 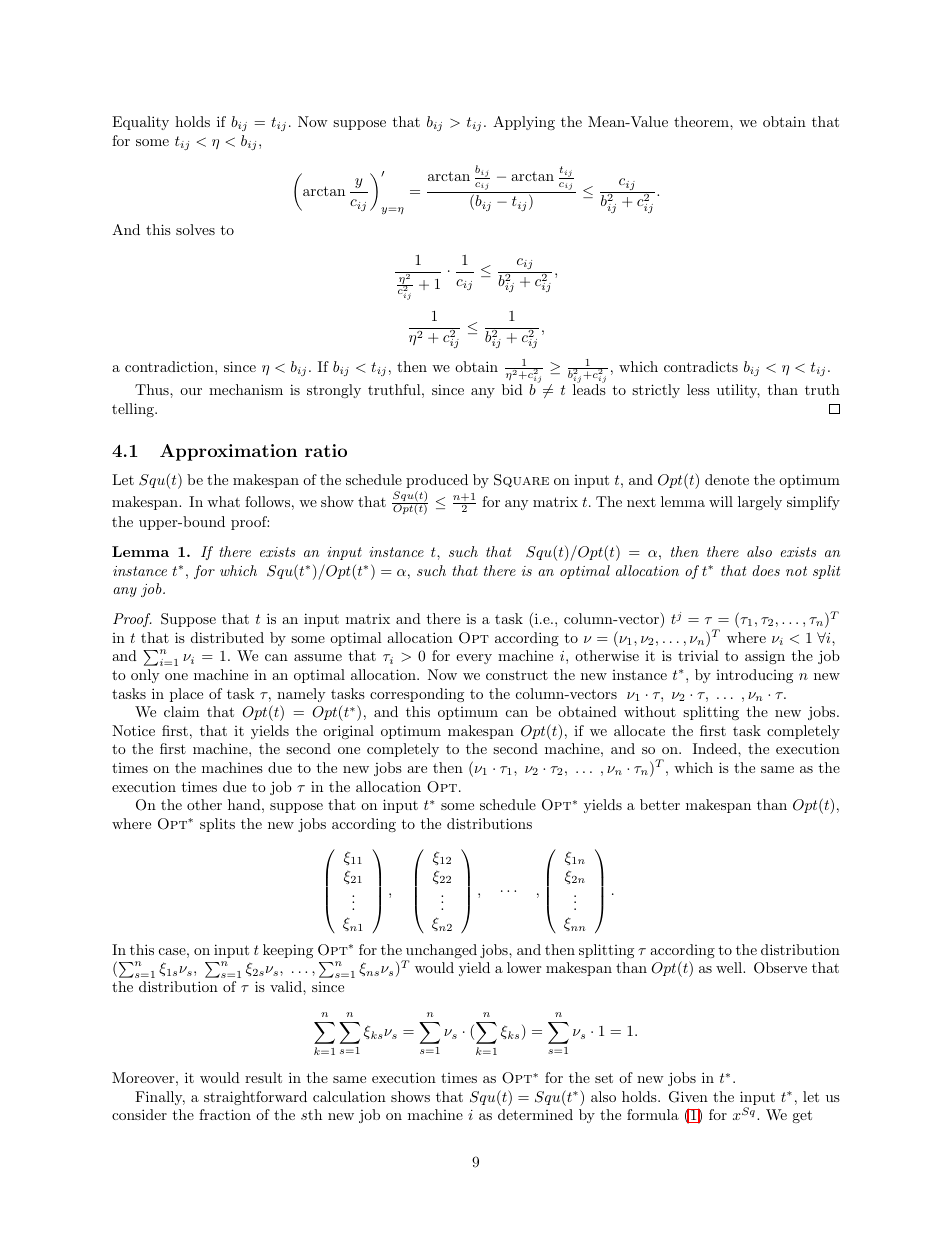 What do you see at coordinates (738, 391) in the page?
I see `utility` at bounding box center [738, 391].
